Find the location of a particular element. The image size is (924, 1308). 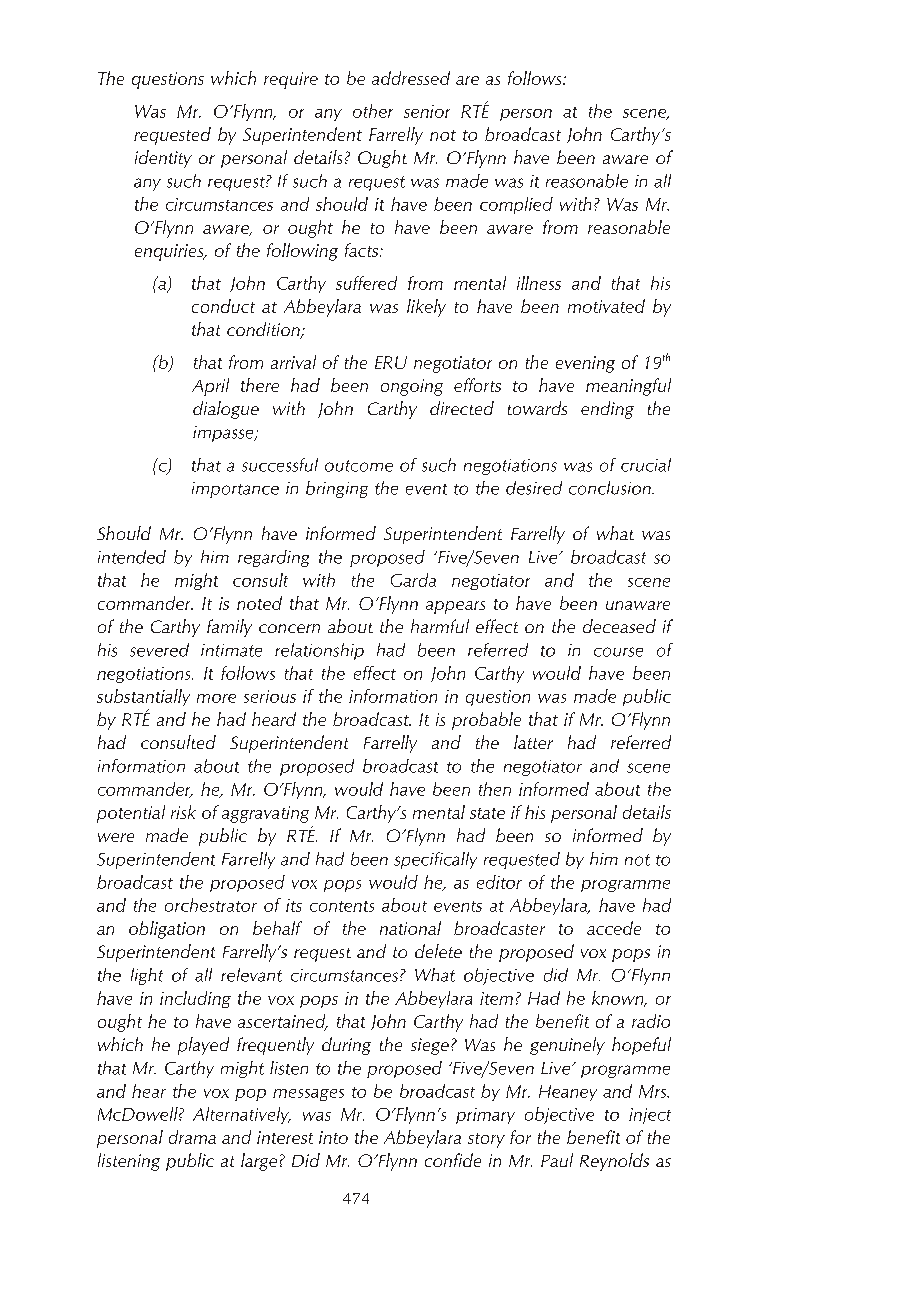

drama is located at coordinates (192, 1137).
